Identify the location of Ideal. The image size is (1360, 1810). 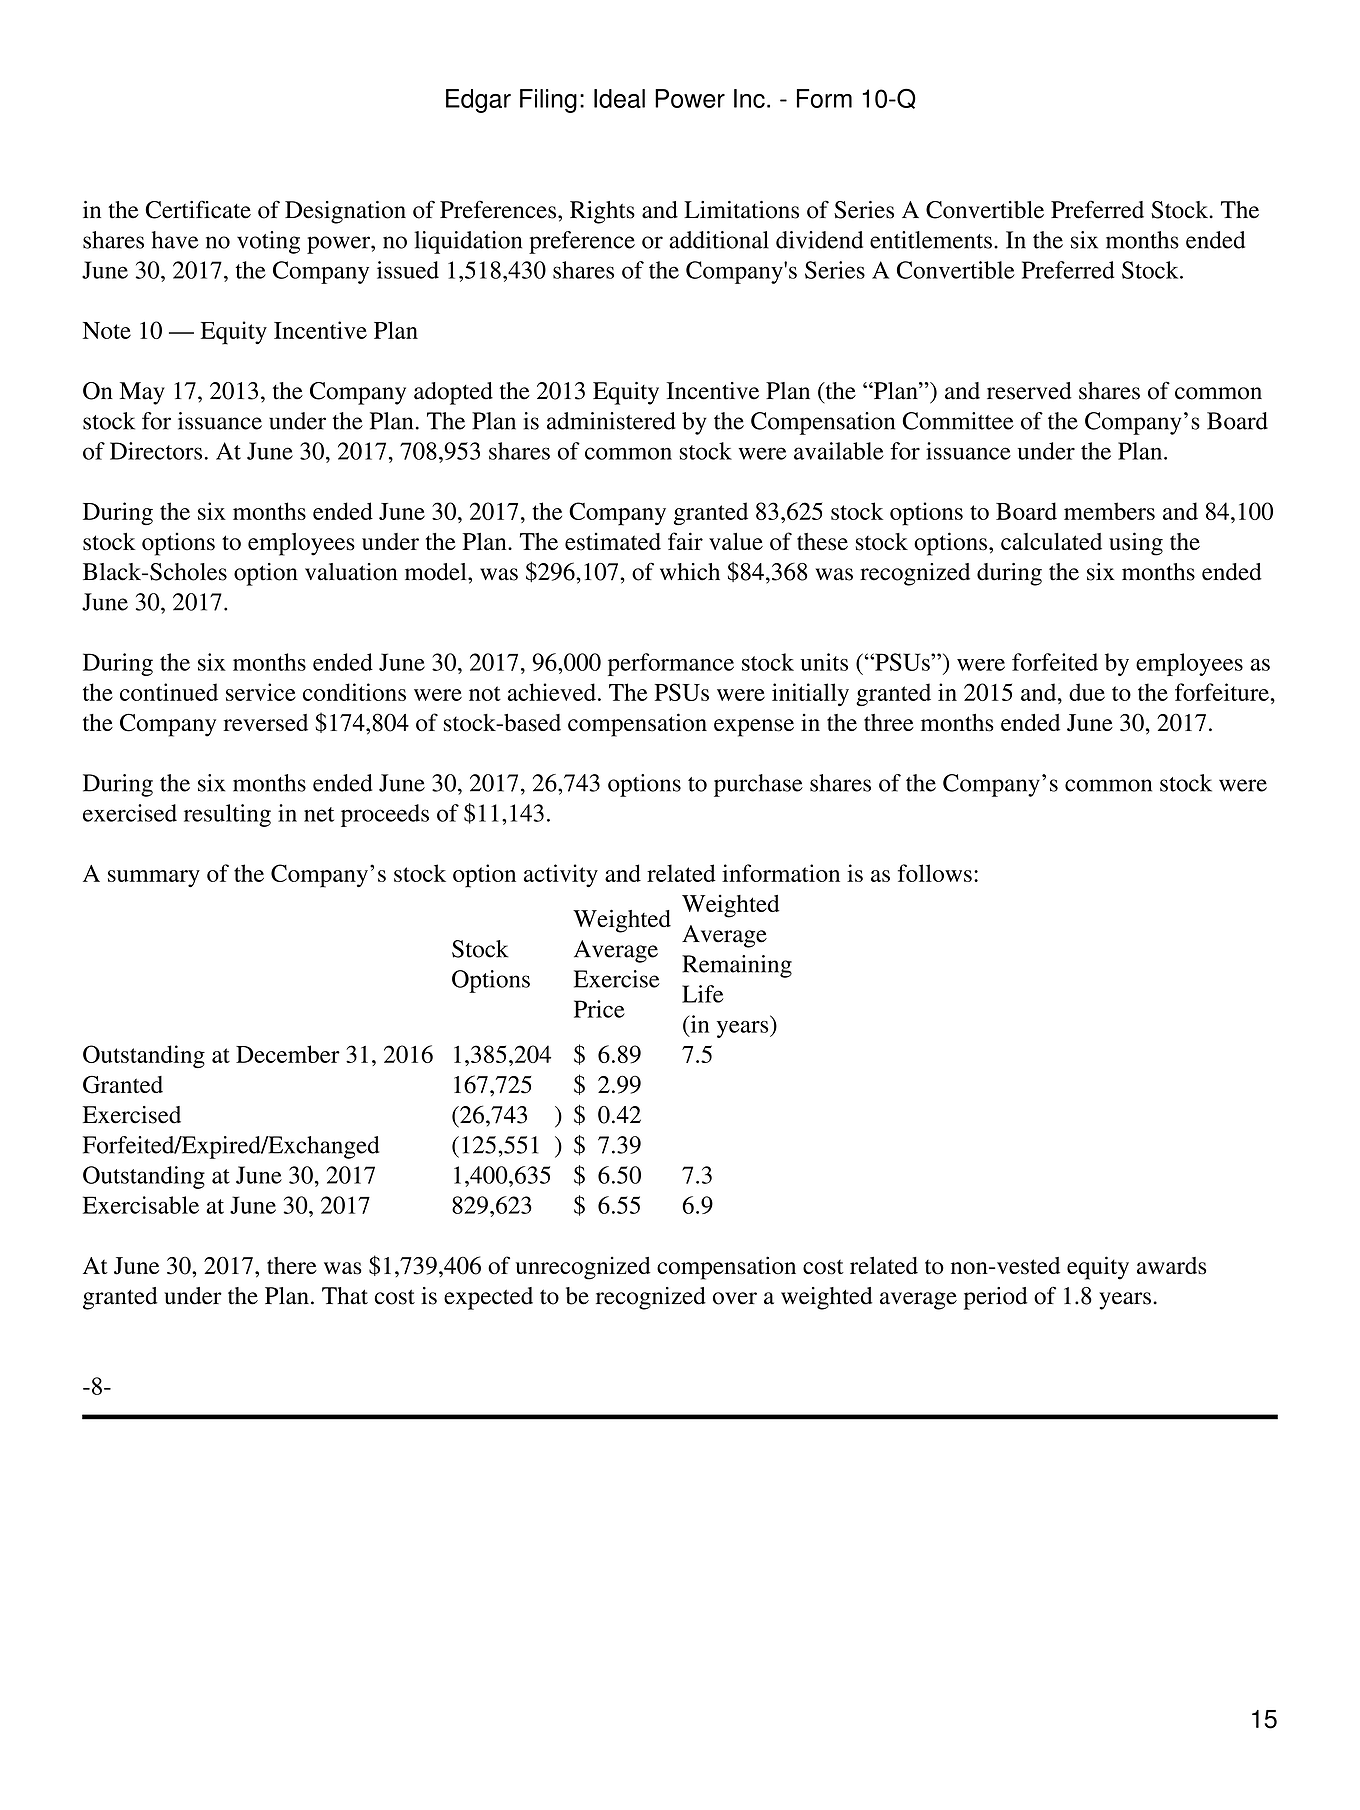
(619, 98).
